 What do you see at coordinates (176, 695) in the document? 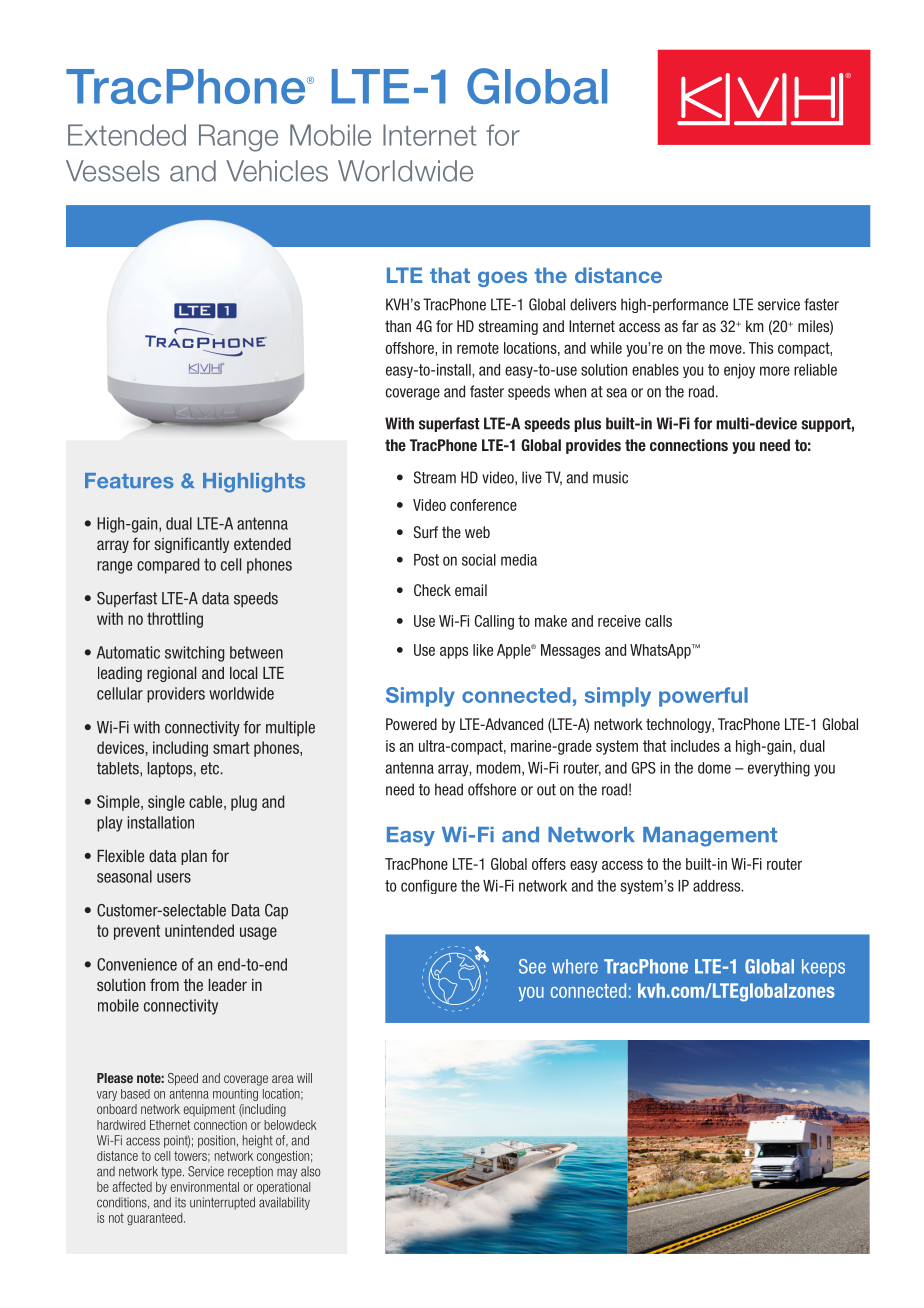
I see `providers` at bounding box center [176, 695].
